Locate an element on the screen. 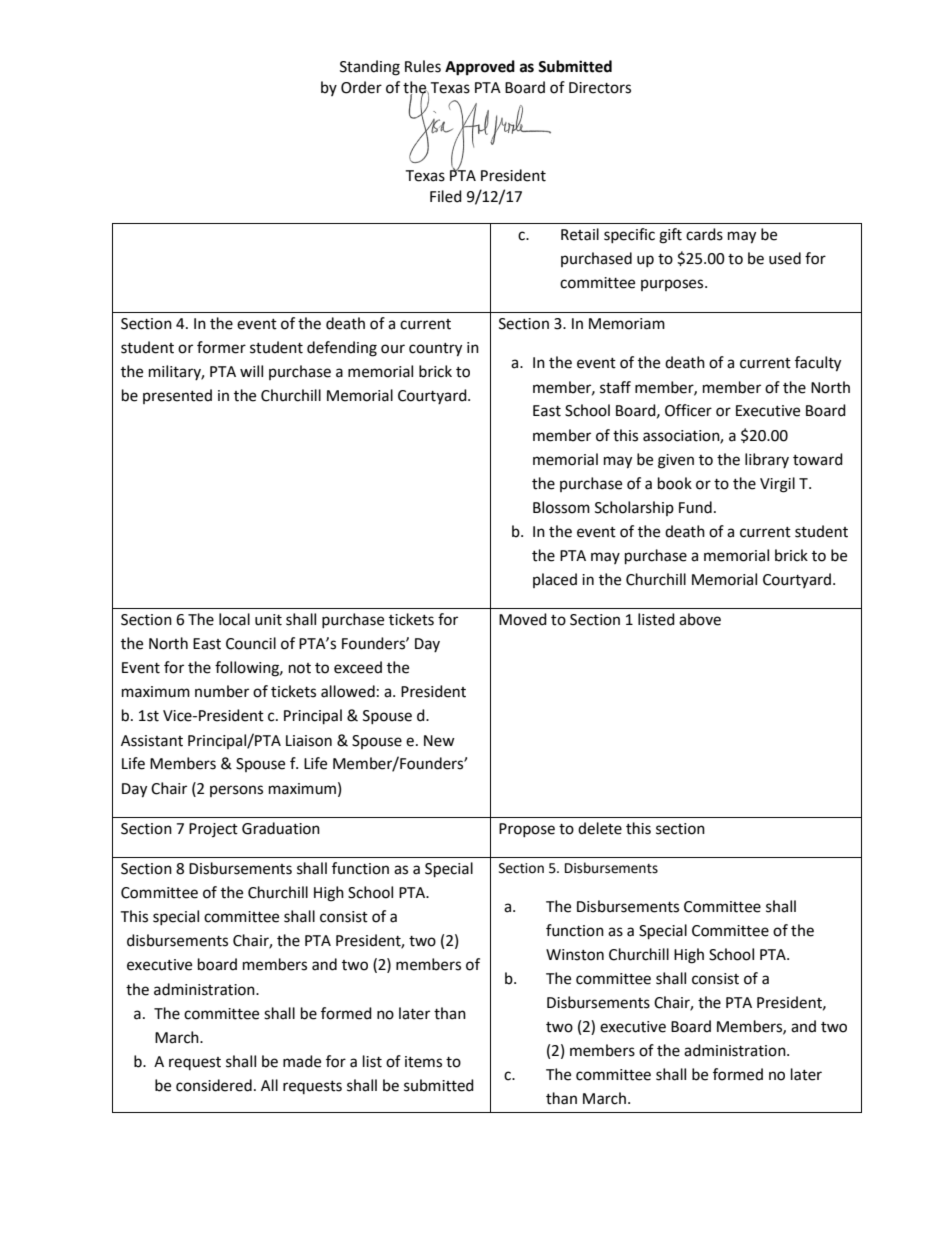 The image size is (952, 1233). above is located at coordinates (700, 619).
